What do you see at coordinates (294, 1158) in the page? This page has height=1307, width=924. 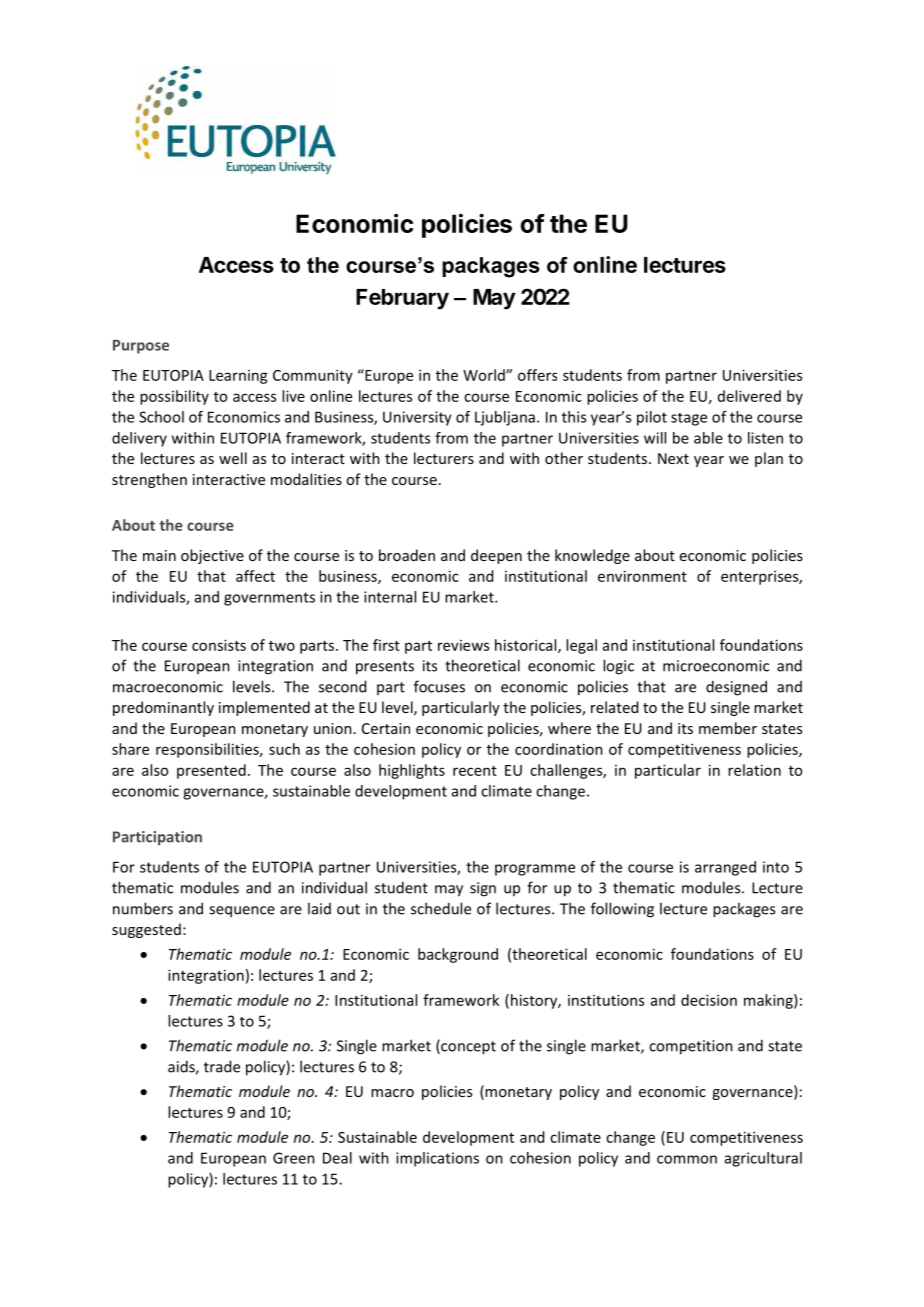 I see `Green` at bounding box center [294, 1158].
